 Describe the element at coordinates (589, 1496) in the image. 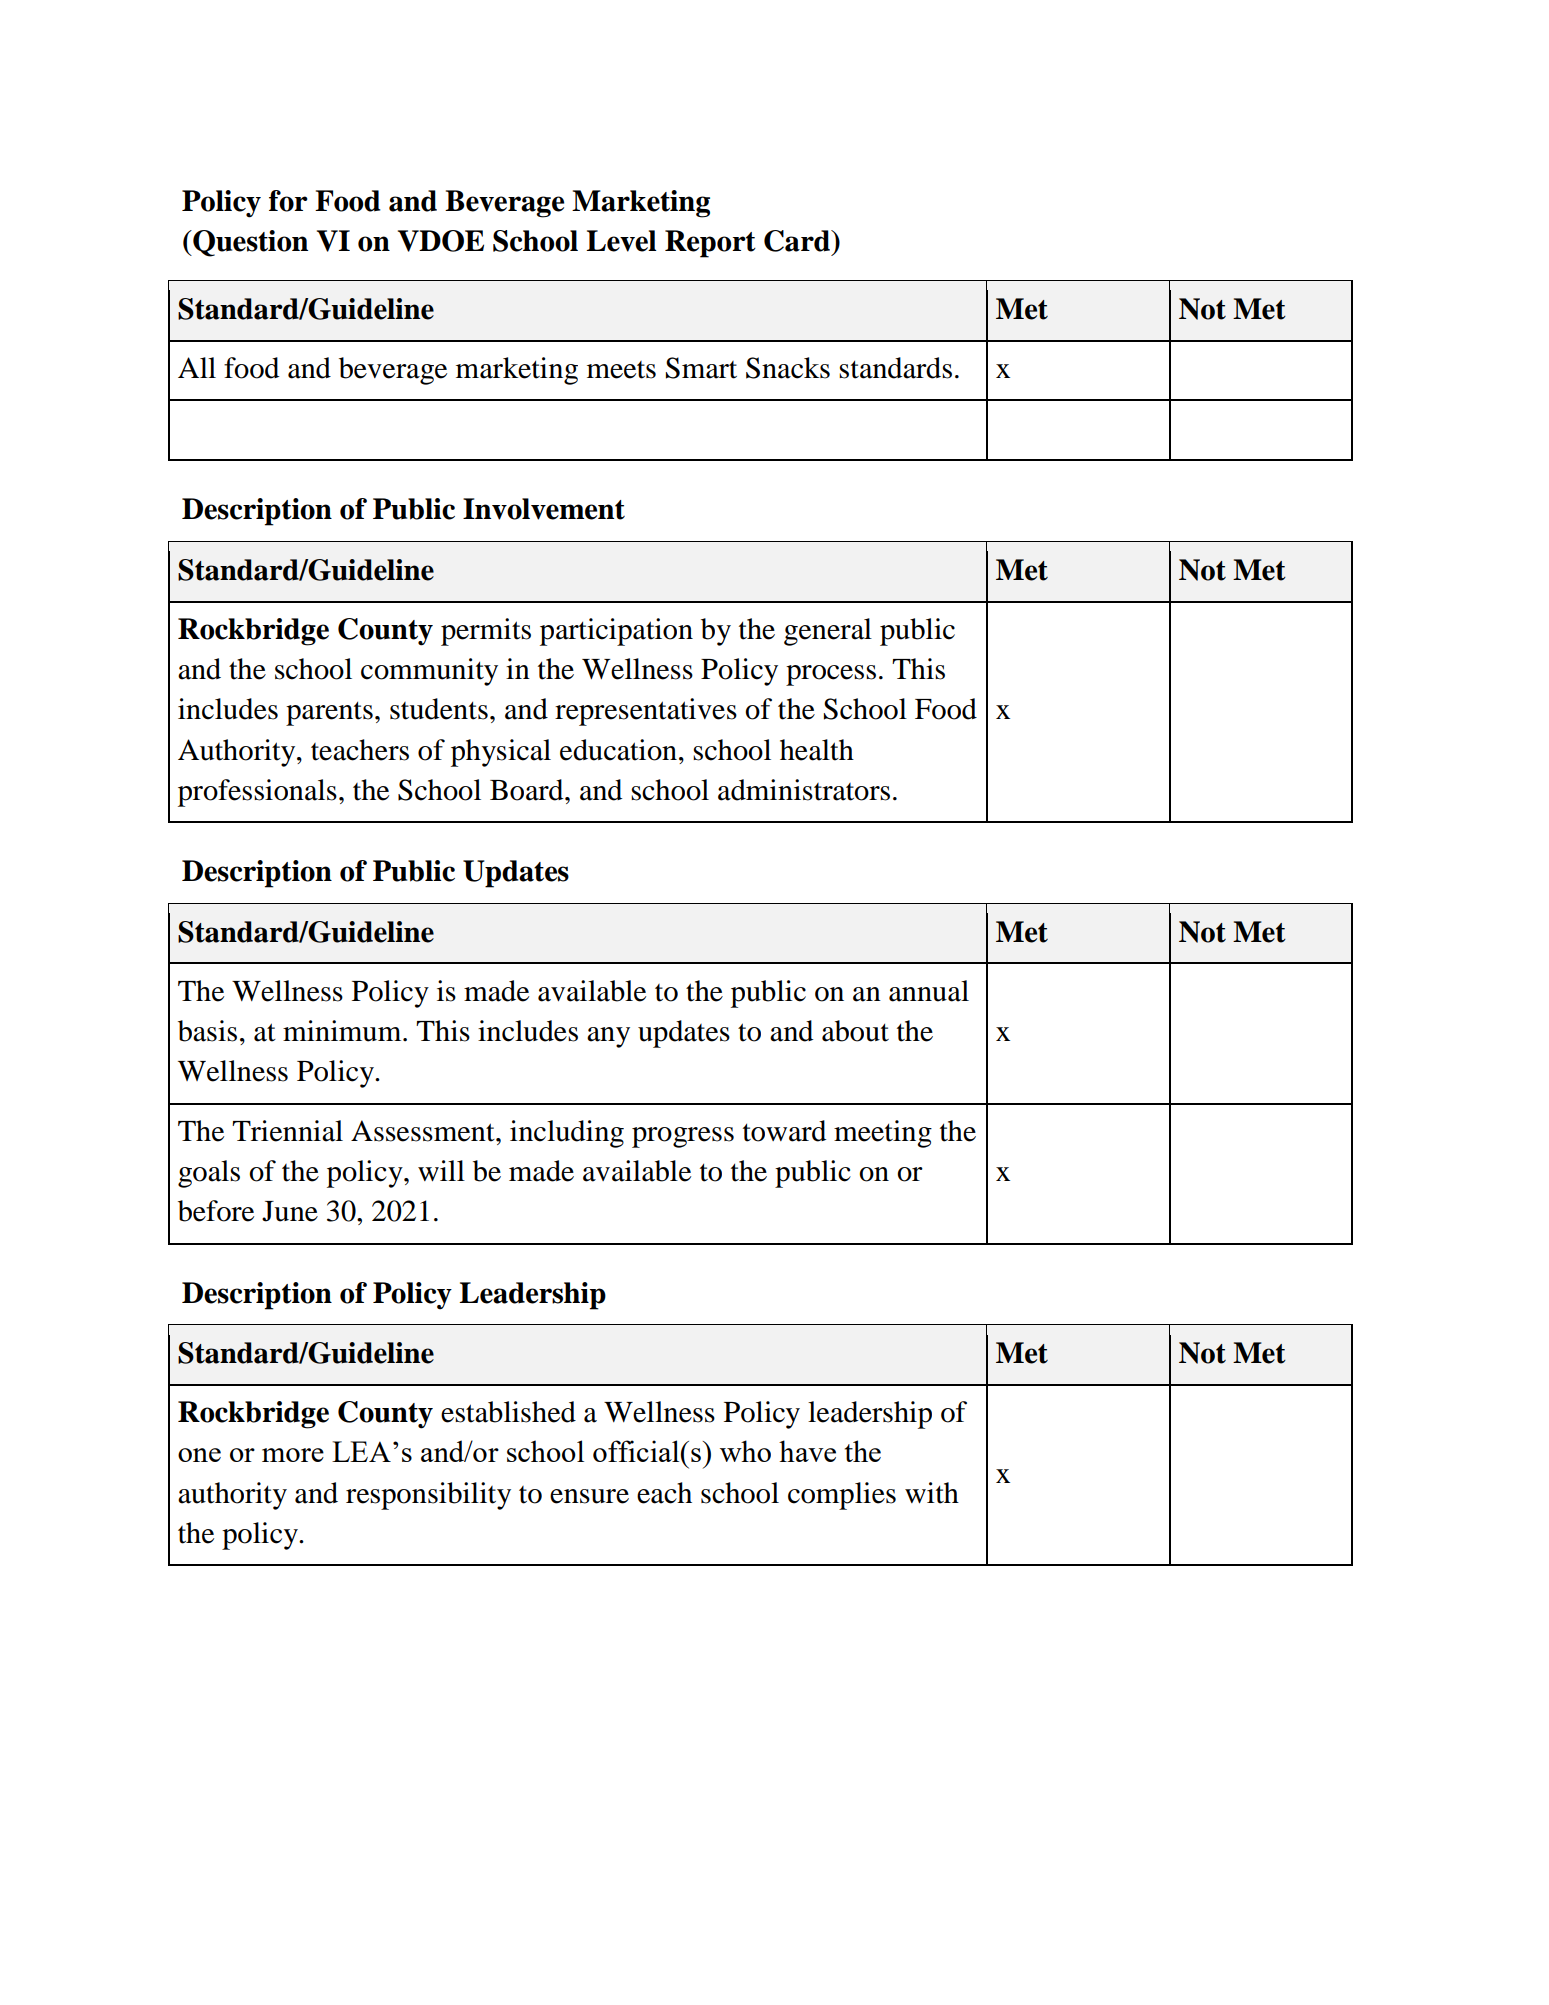

I see `ensure` at that location.
